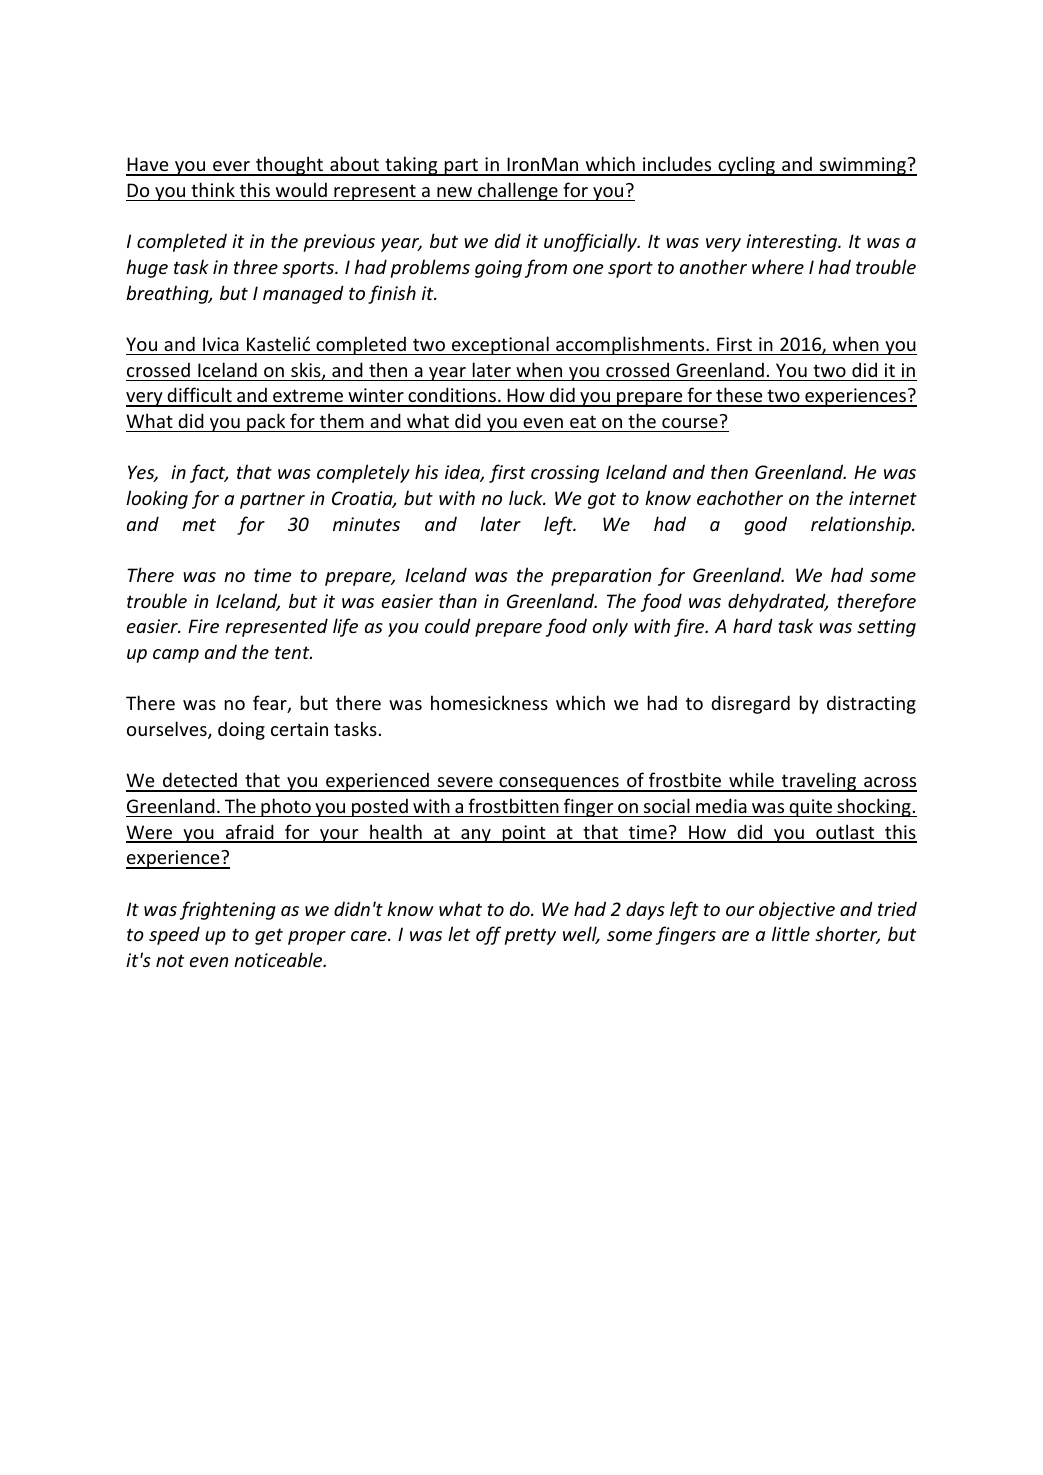 Image resolution: width=1043 pixels, height=1475 pixels. What do you see at coordinates (565, 474) in the document?
I see `crossing` at bounding box center [565, 474].
